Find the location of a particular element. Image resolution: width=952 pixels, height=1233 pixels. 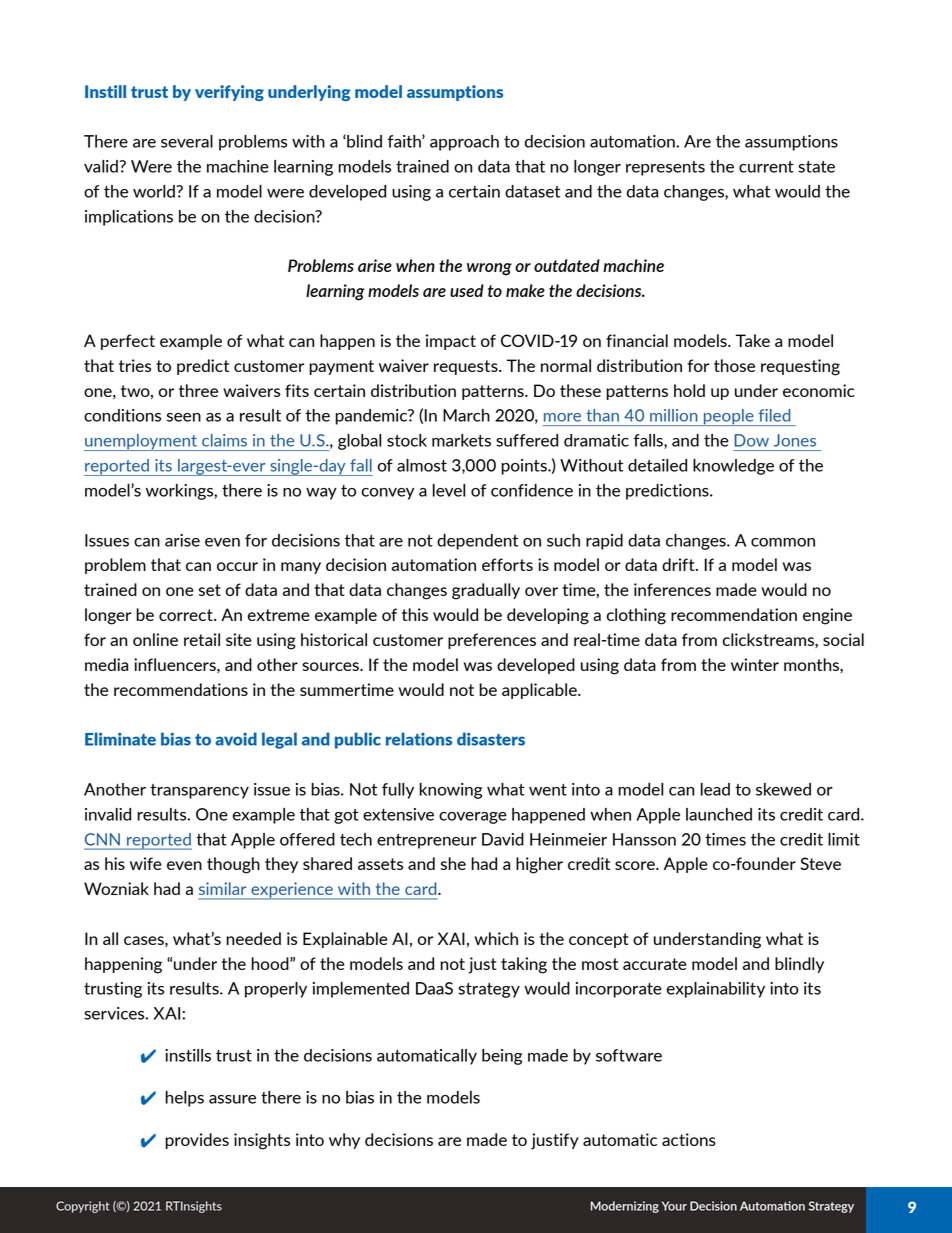

entrepreneur is located at coordinates (427, 841).
